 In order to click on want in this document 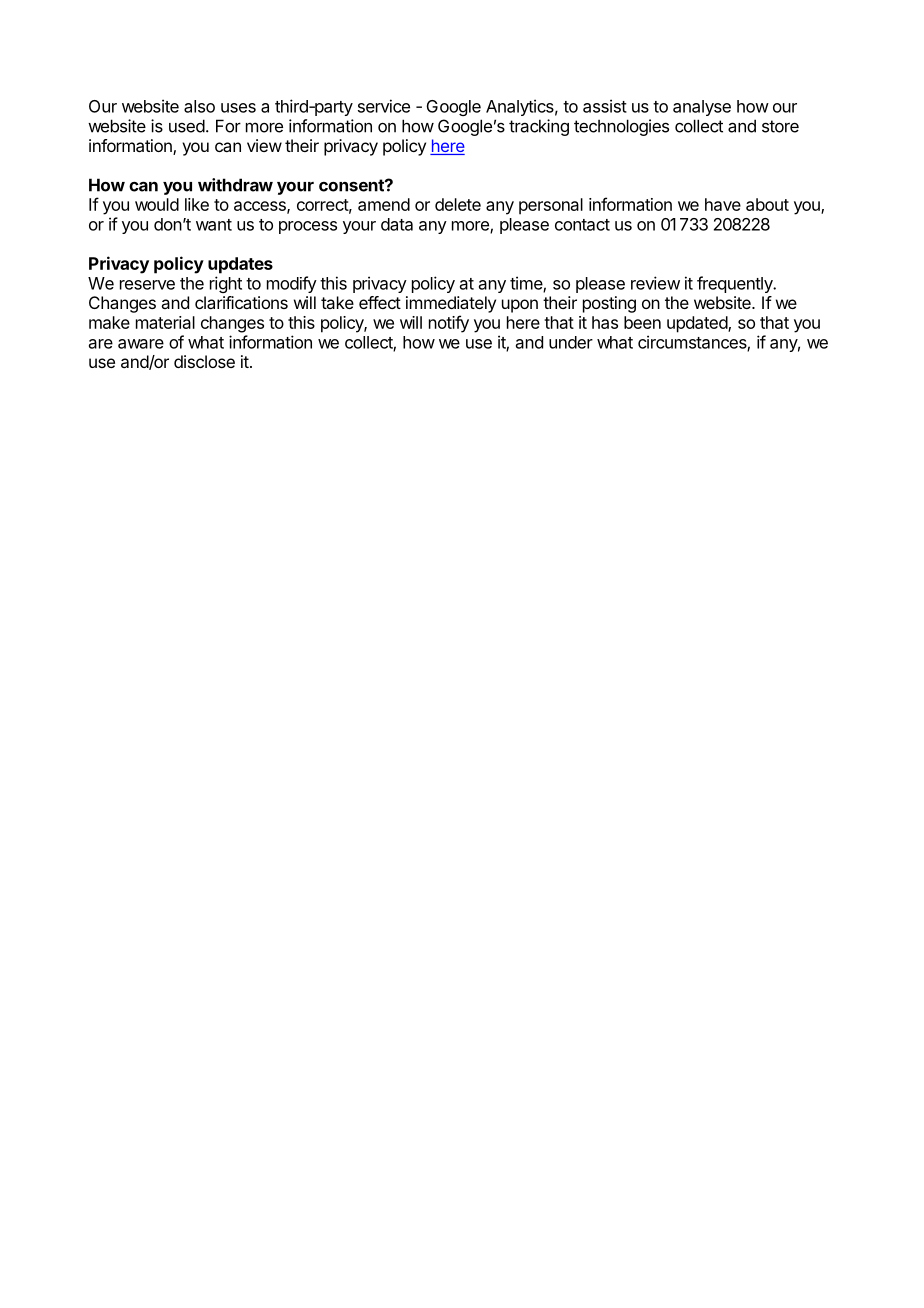, I will do `click(214, 225)`.
